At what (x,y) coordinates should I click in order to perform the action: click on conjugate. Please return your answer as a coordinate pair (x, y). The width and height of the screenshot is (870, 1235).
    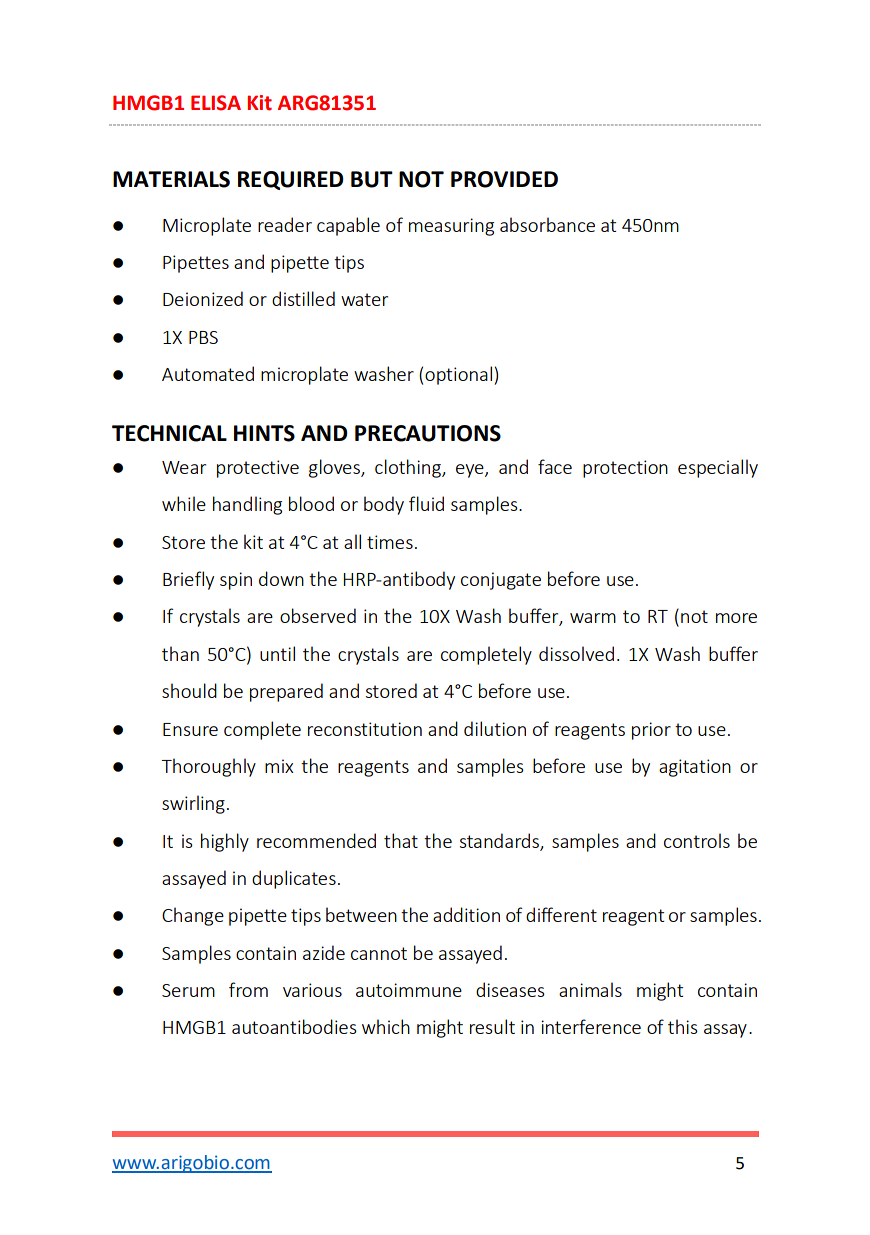
    Looking at the image, I should click on (501, 581).
